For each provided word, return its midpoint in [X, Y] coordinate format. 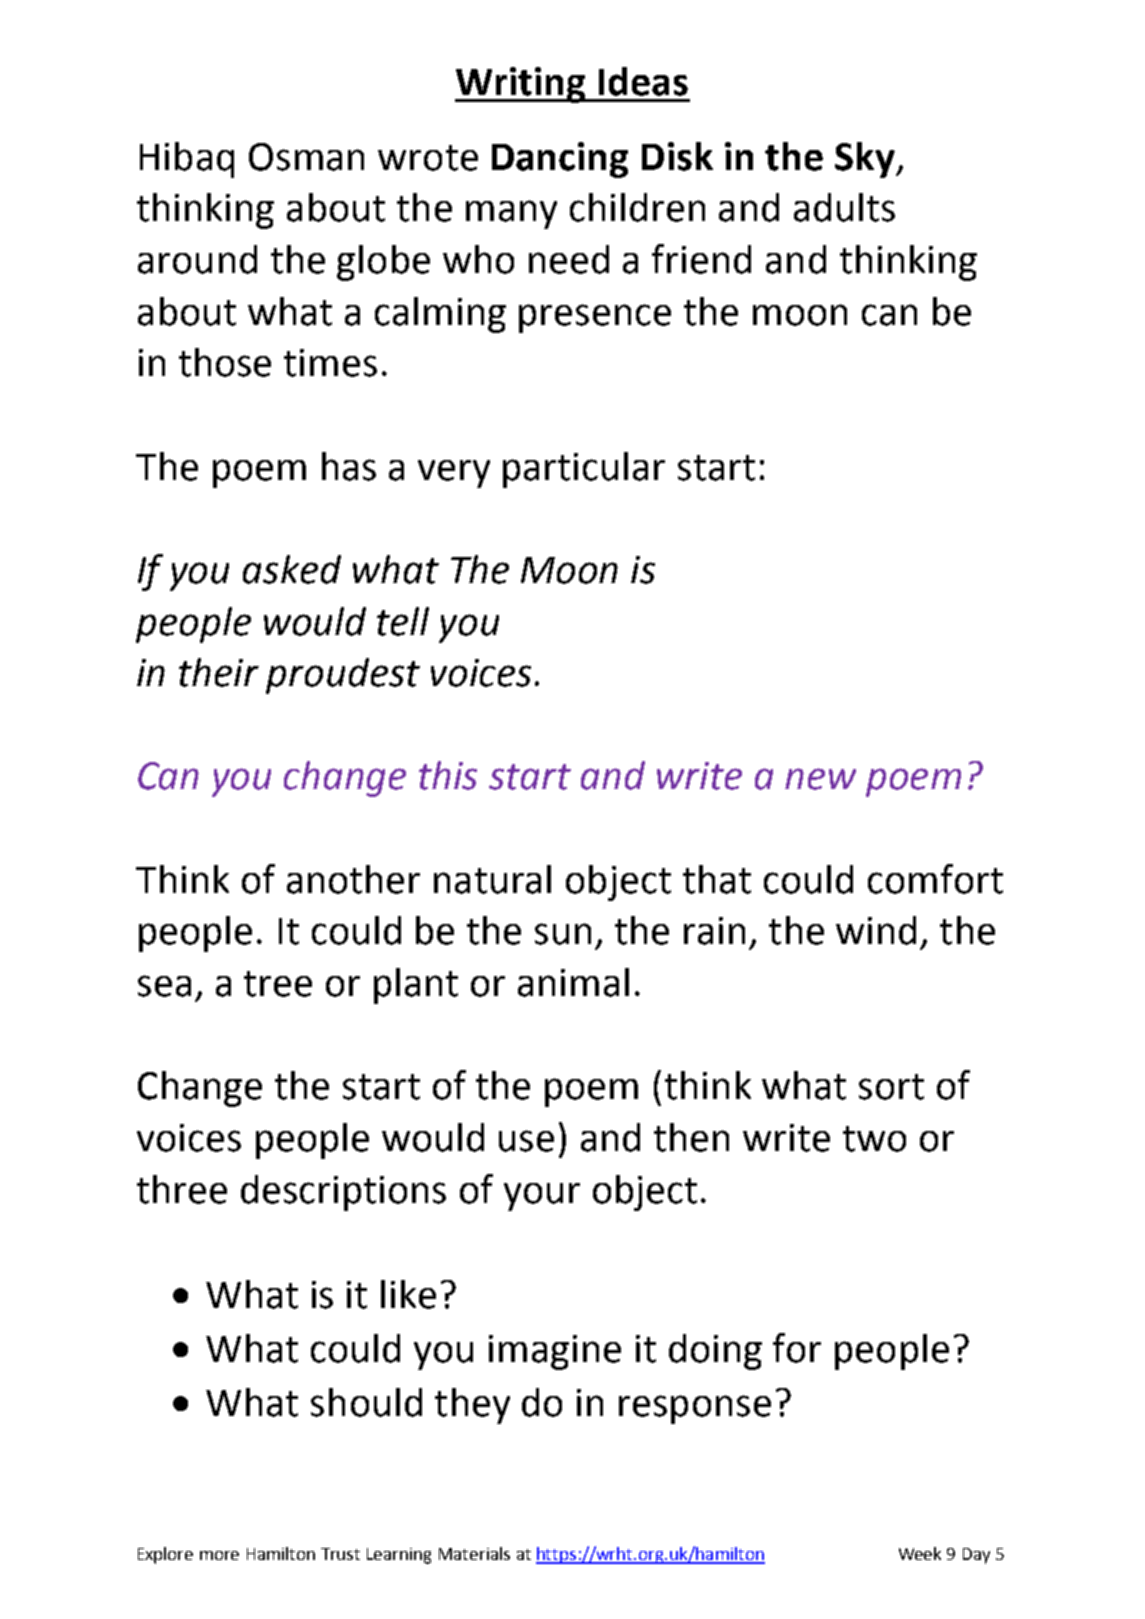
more [219, 1555]
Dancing [560, 160]
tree [278, 984]
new [820, 779]
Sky [866, 160]
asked [292, 569]
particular [584, 470]
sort [891, 1087]
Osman [306, 157]
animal [573, 982]
